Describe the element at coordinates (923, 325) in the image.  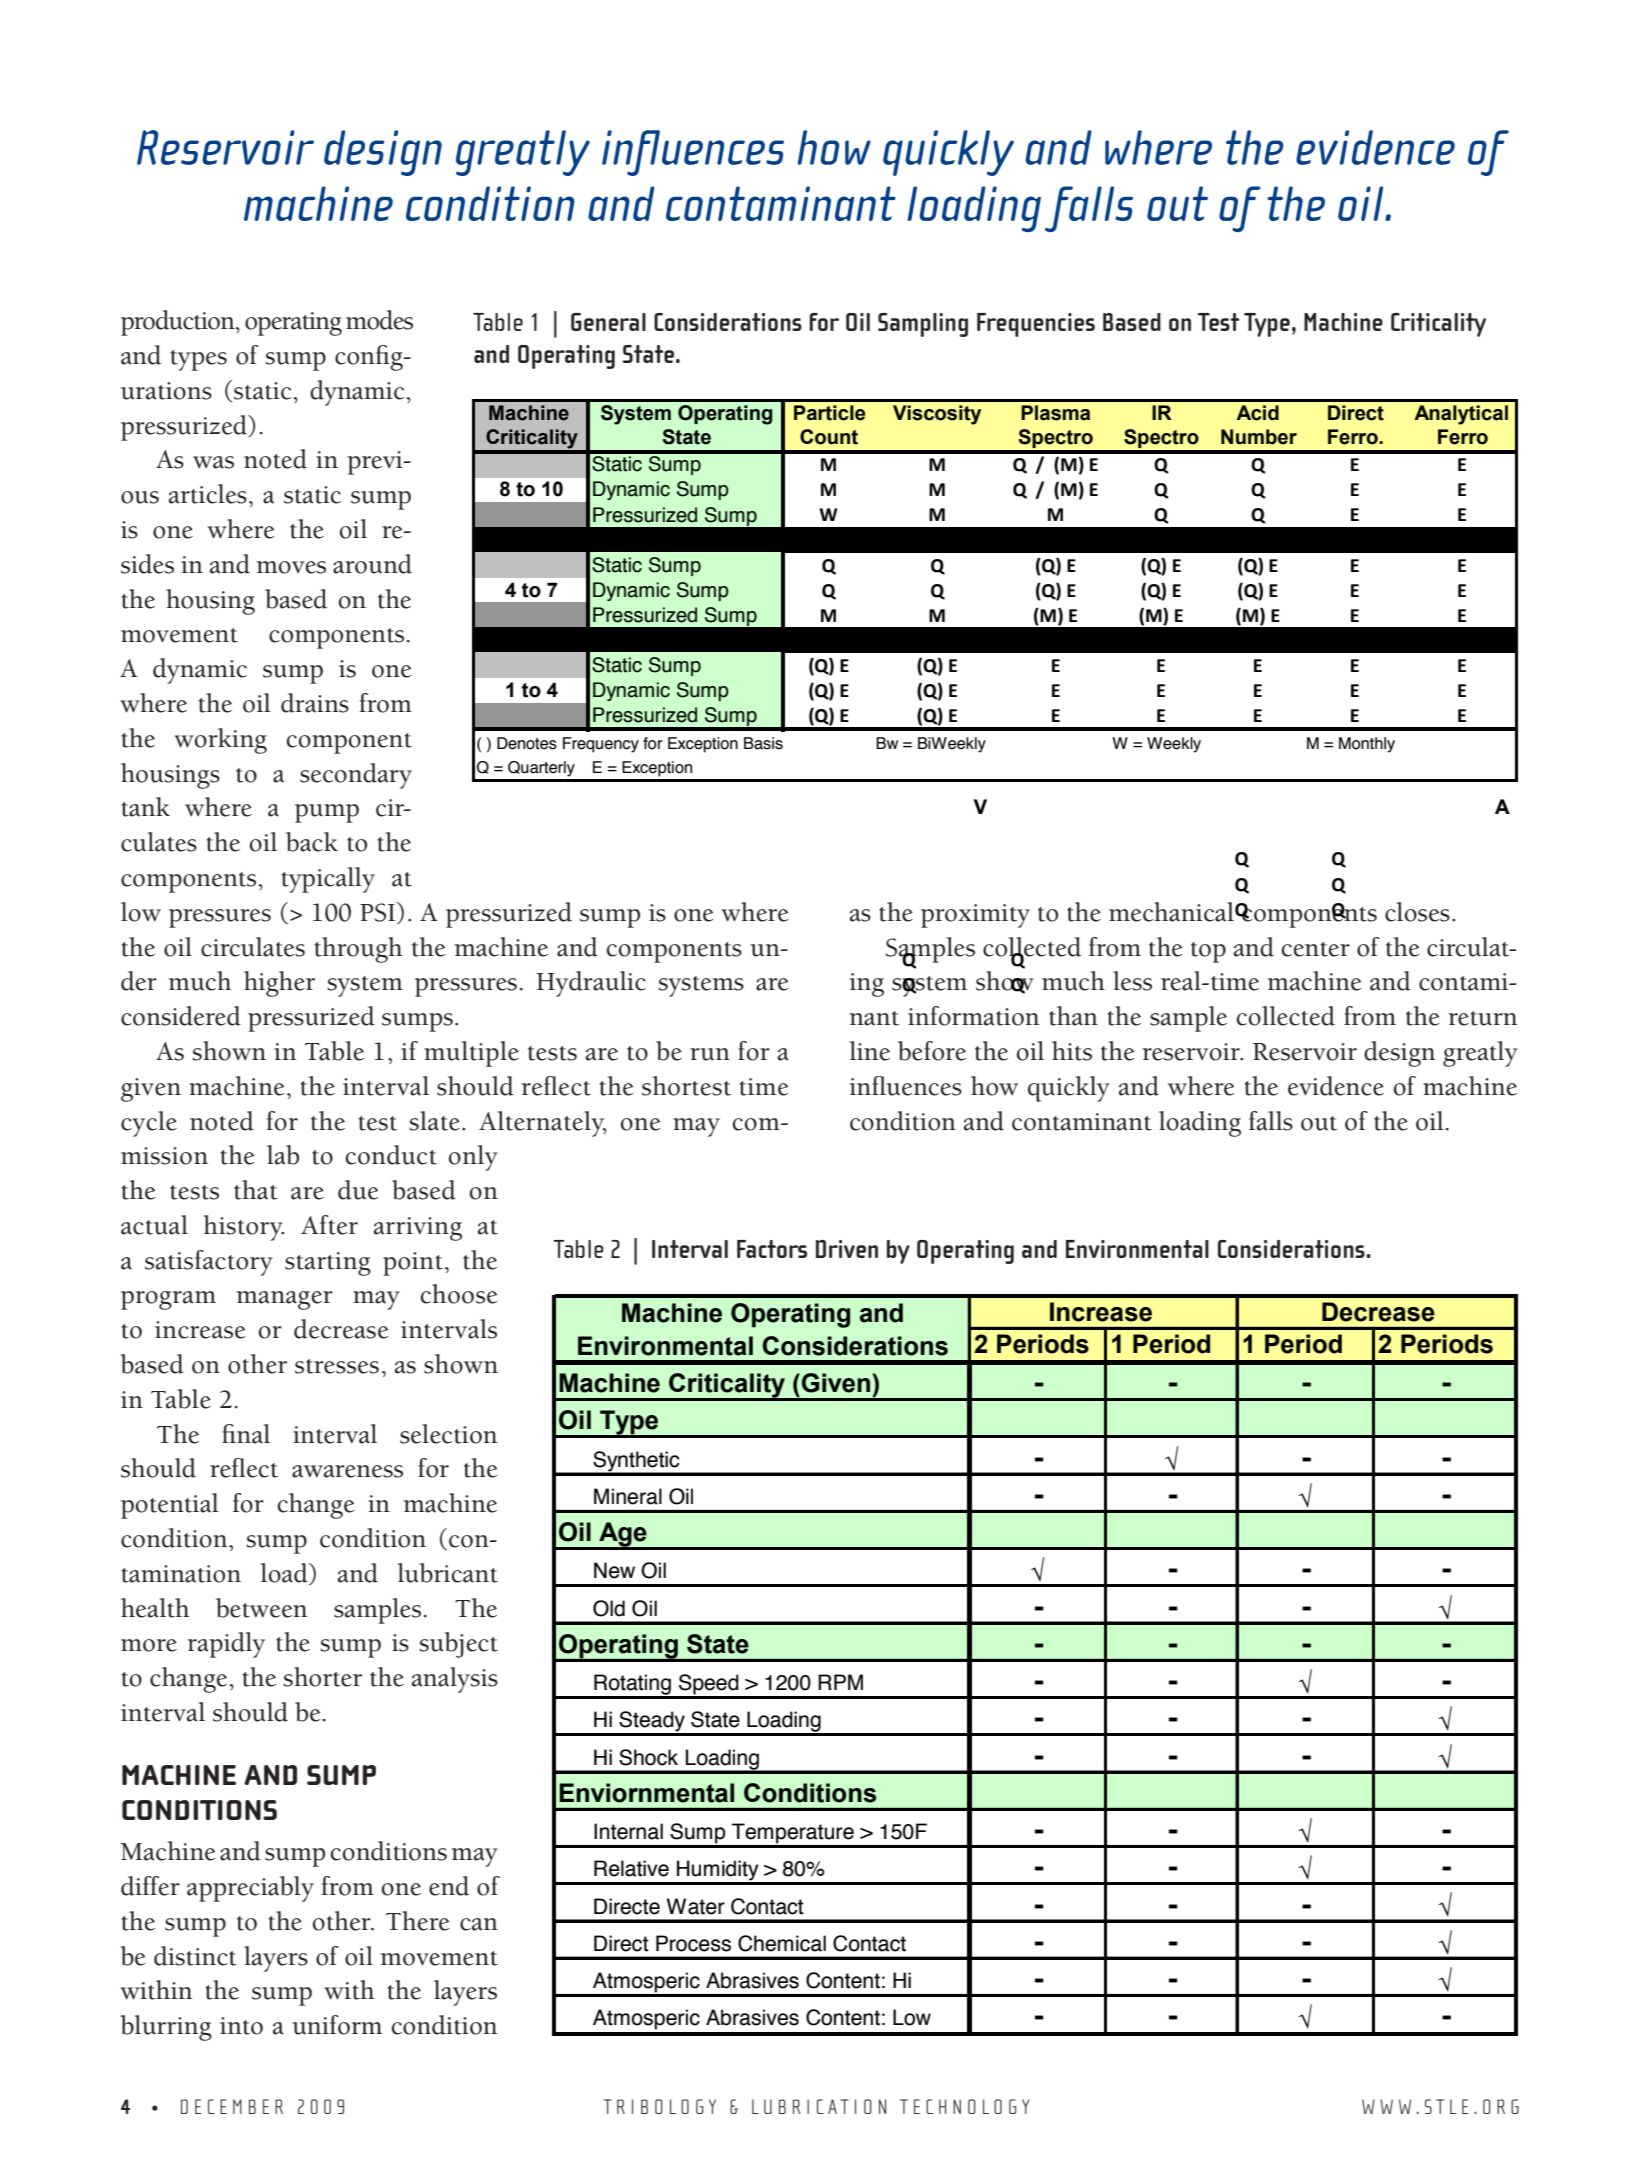
I see `Sampling` at that location.
